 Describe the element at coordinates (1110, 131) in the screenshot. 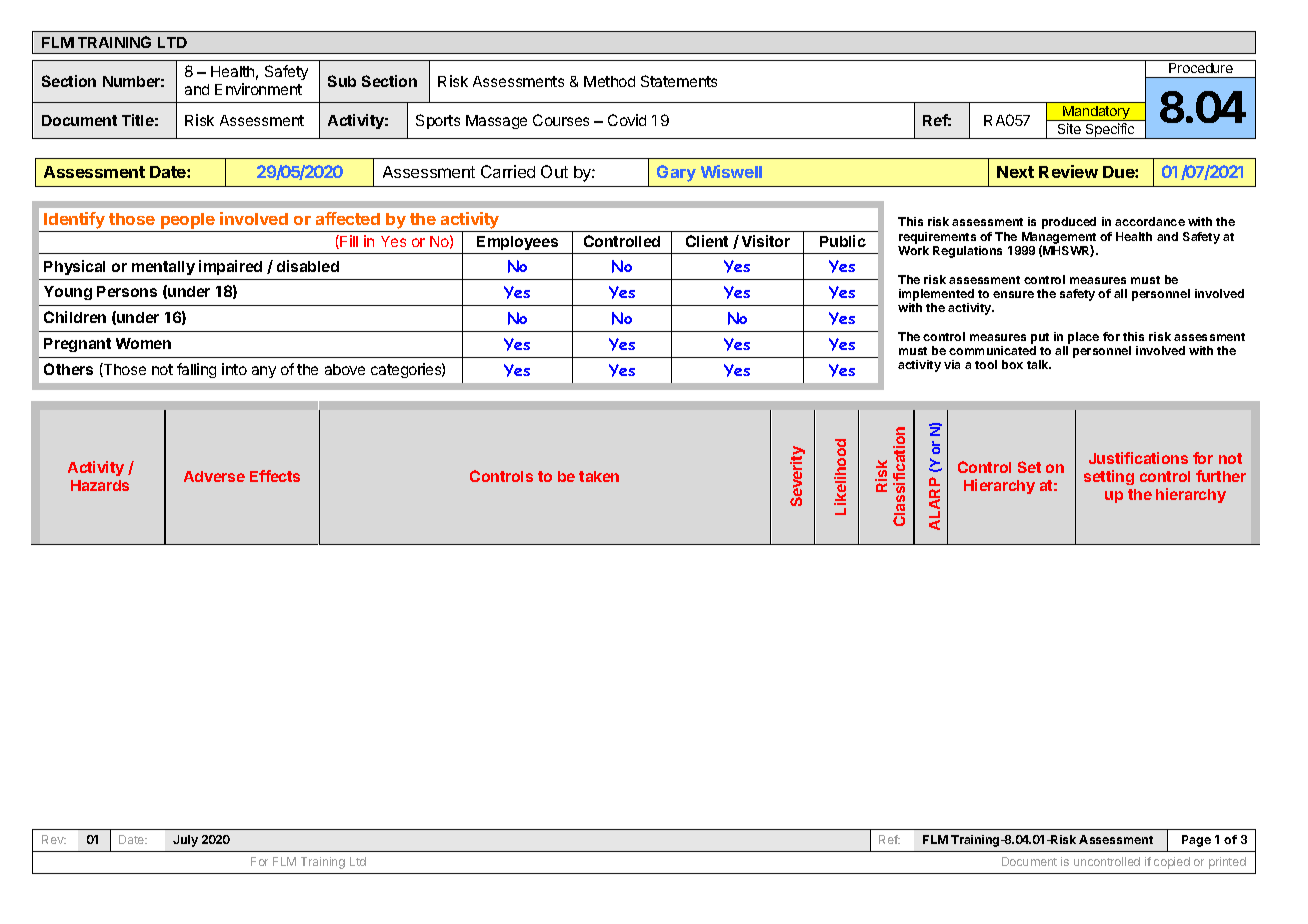

I see `Specific` at that location.
